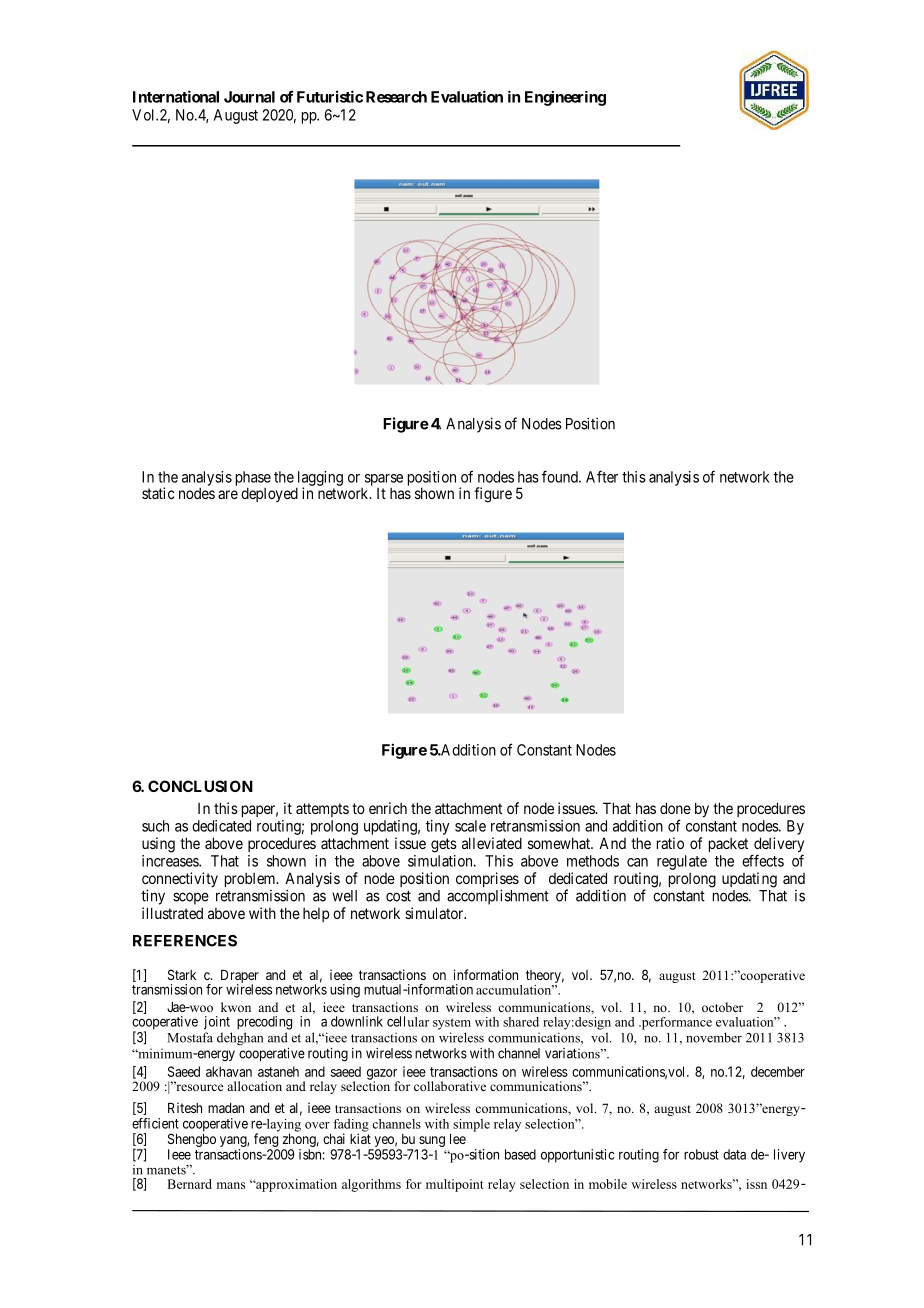 This screenshot has width=924, height=1308. I want to click on robust, so click(701, 1154).
